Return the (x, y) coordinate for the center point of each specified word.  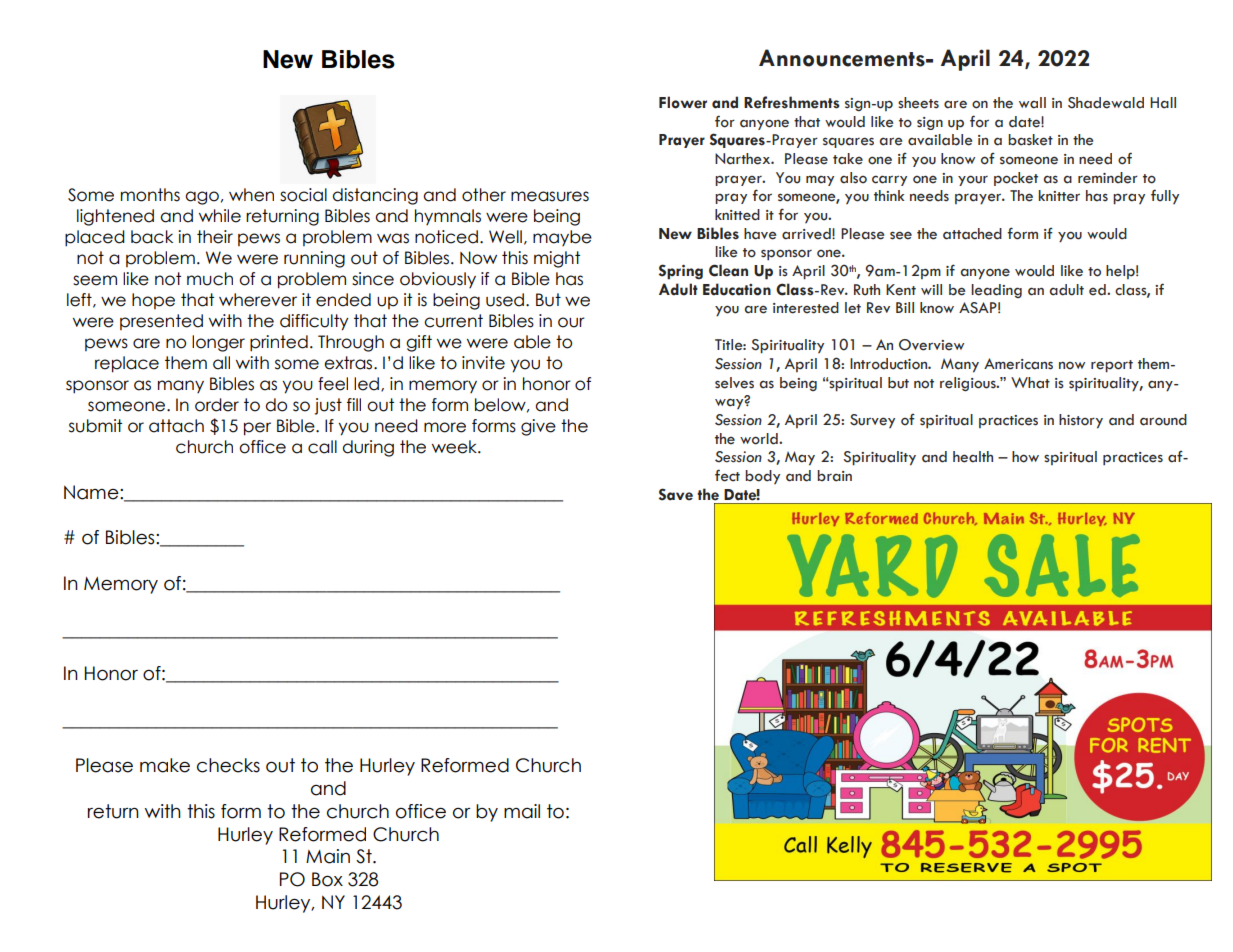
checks (228, 765)
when (251, 195)
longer (218, 343)
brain (834, 476)
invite (483, 363)
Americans (1018, 364)
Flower (683, 102)
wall (1032, 103)
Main (328, 856)
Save (676, 494)
